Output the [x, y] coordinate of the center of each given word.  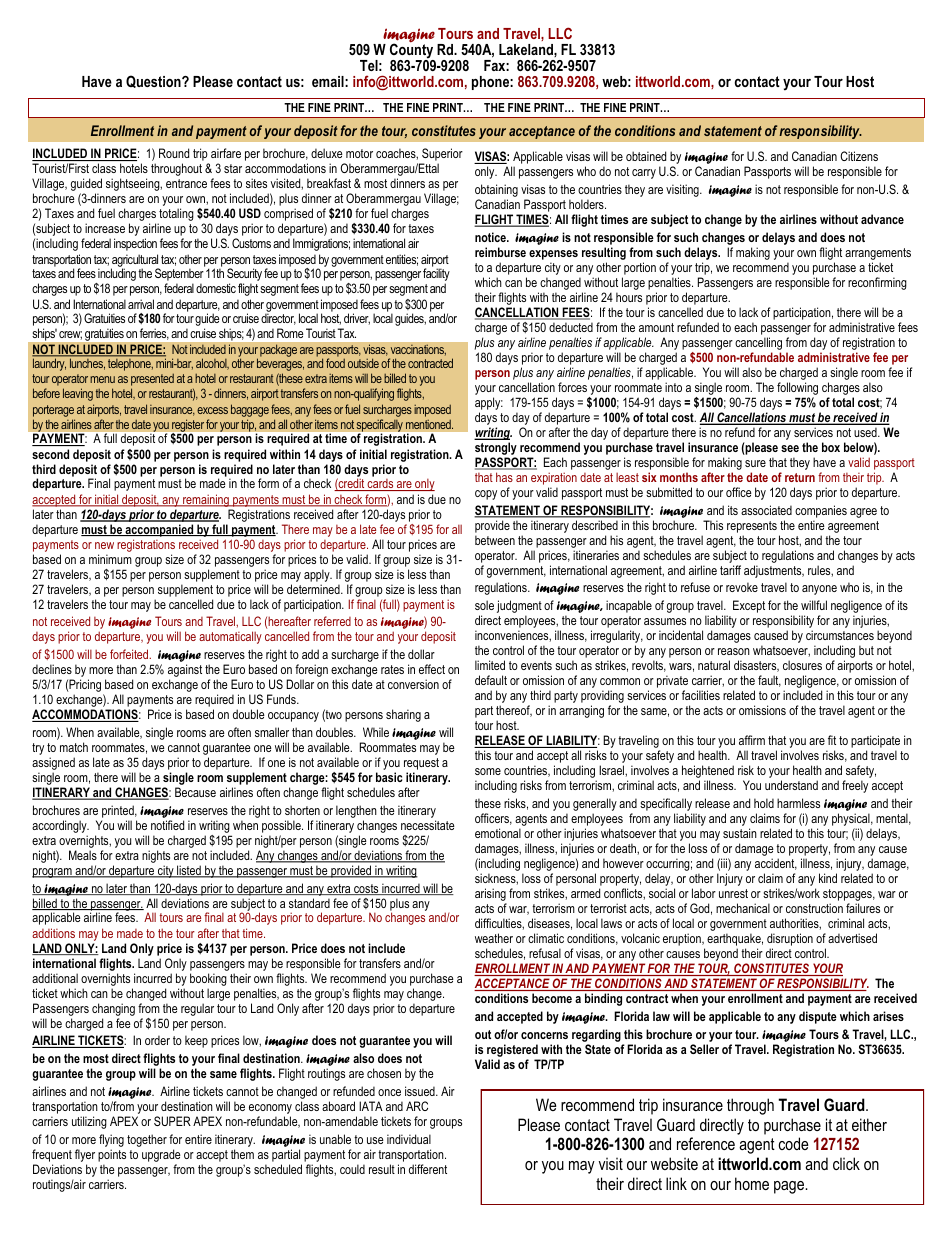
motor [359, 153]
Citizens [859, 156]
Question [154, 81]
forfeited [130, 654]
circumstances [840, 635]
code [794, 1143]
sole [484, 605]
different [428, 1169]
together [147, 1140]
